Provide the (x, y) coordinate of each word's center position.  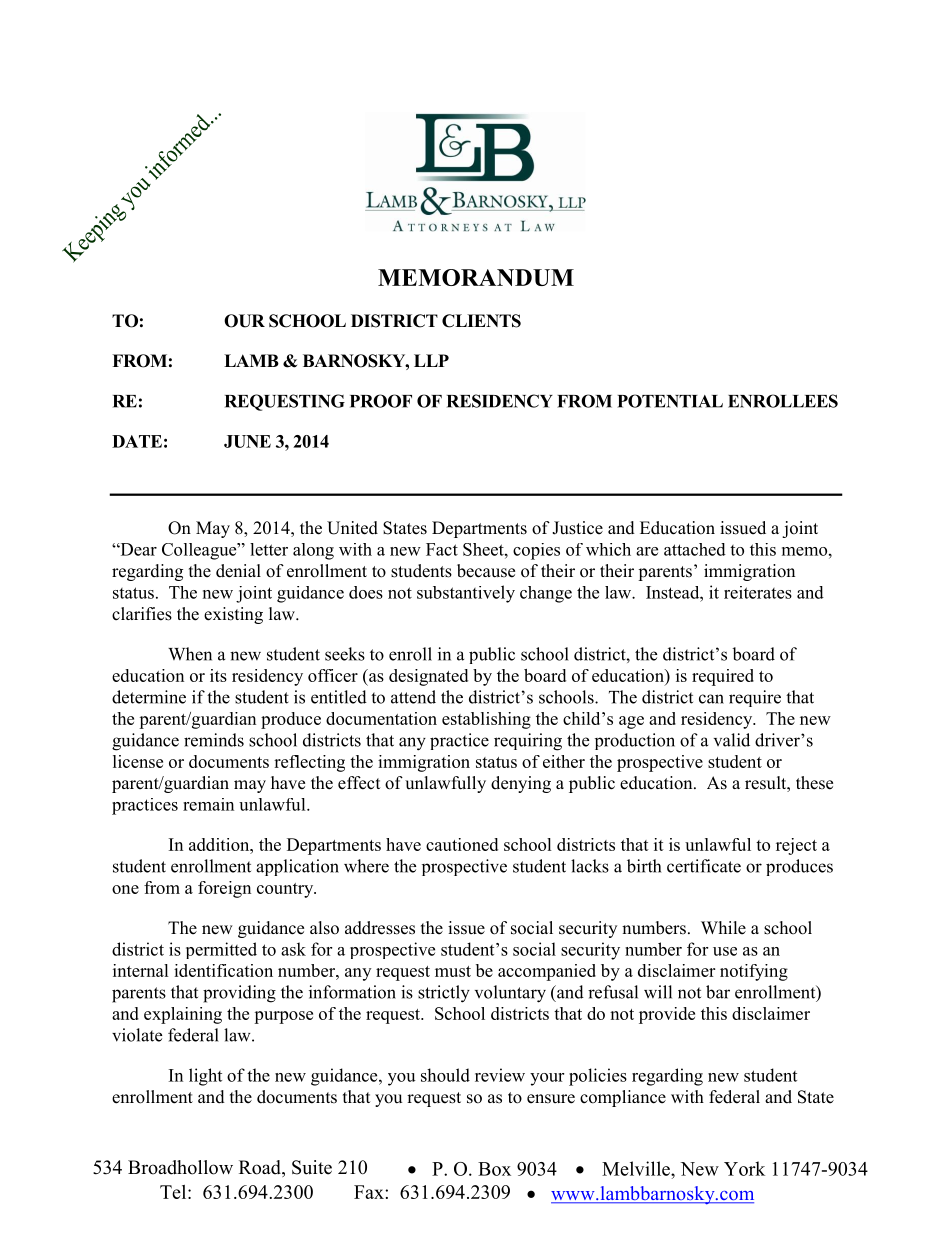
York (744, 1168)
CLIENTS (481, 321)
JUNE (247, 441)
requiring (528, 742)
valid (732, 740)
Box (494, 1169)
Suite (312, 1167)
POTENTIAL (670, 401)
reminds (214, 740)
